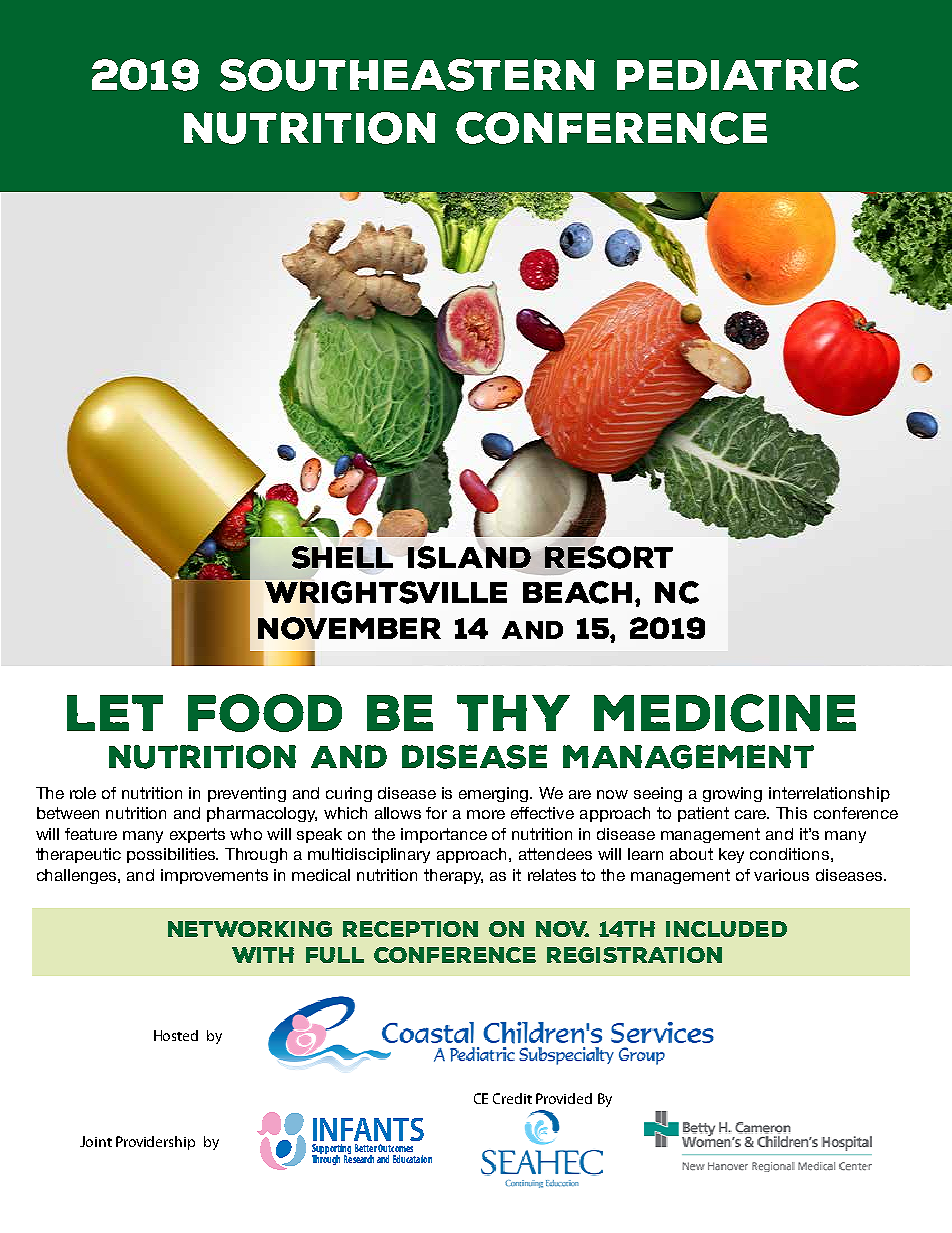 The image size is (952, 1233). I want to click on November, so click(349, 628).
